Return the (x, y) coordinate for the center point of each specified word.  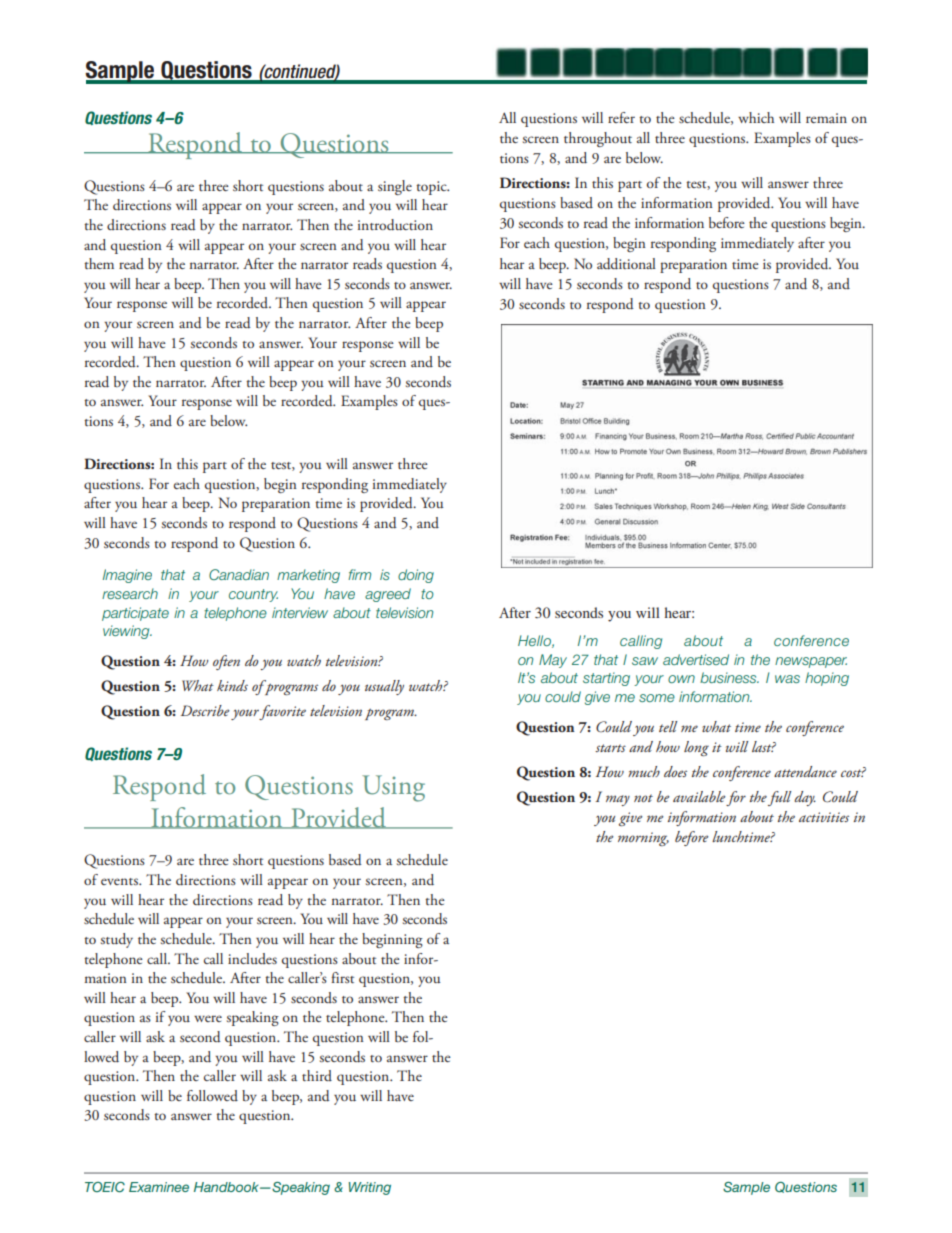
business (729, 677)
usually (384, 687)
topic (432, 188)
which (756, 117)
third (317, 1075)
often (226, 662)
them (99, 263)
